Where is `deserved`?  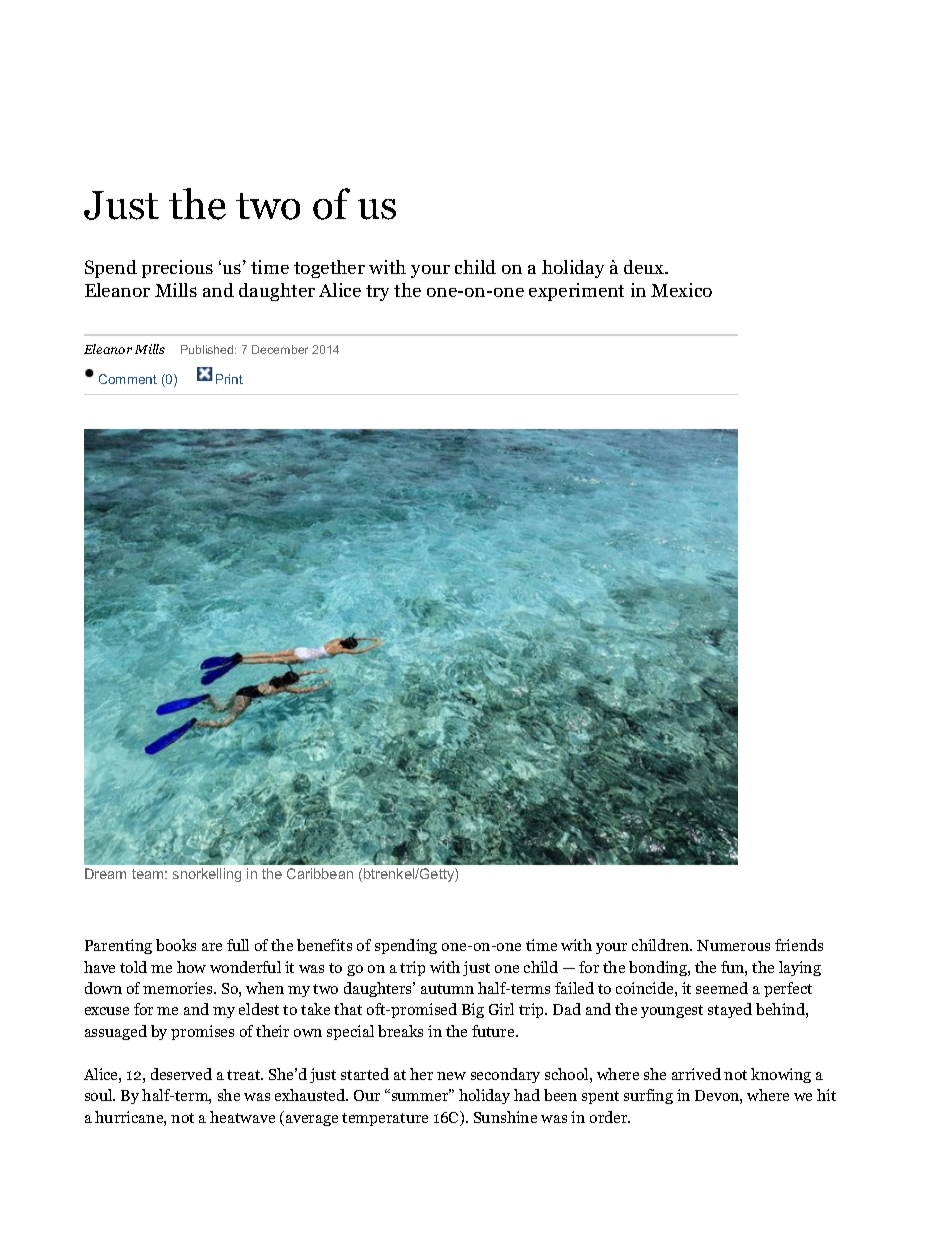 deserved is located at coordinates (181, 1074).
